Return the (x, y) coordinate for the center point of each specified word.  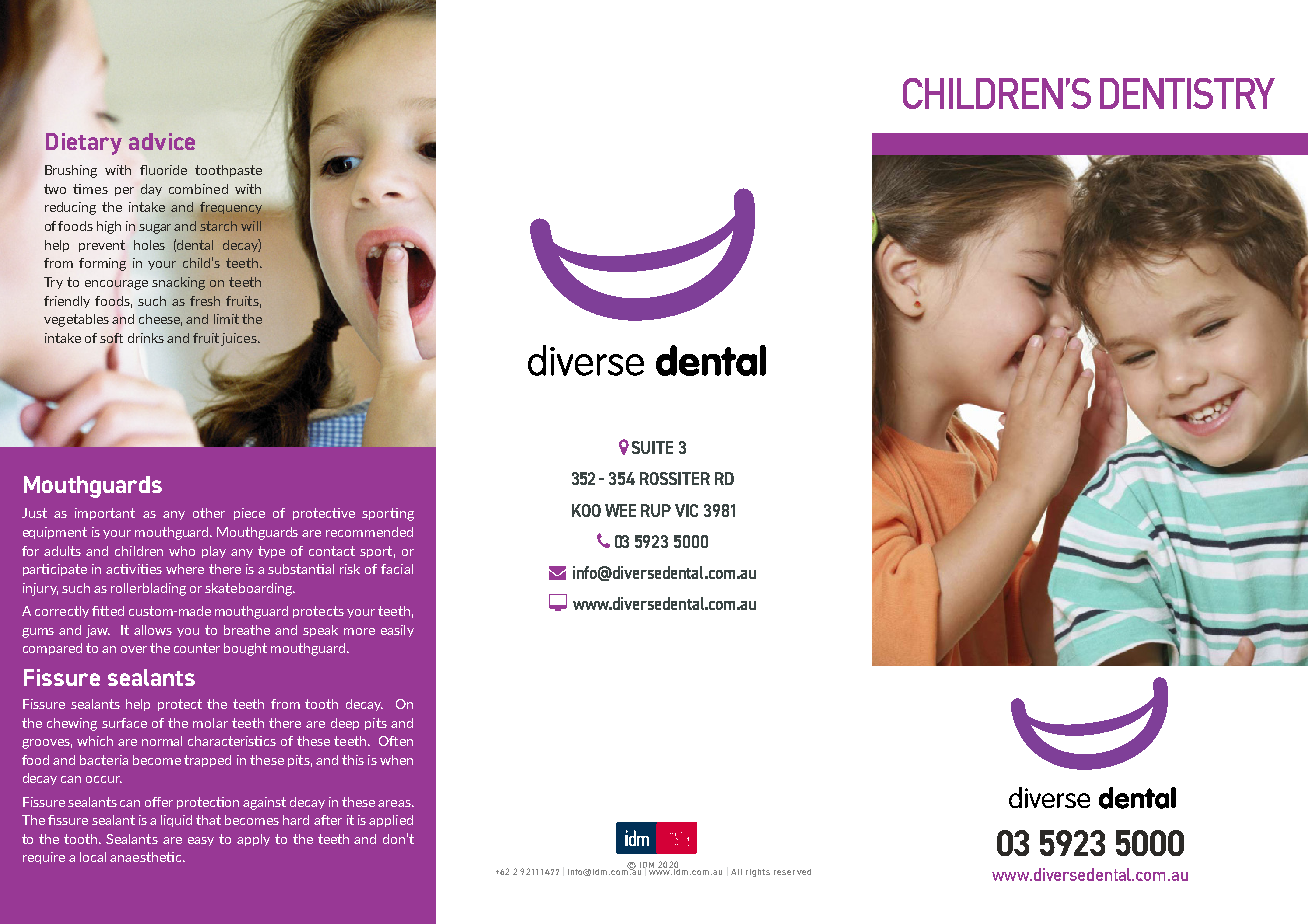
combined (198, 189)
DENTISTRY (1187, 93)
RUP (656, 510)
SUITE (652, 447)
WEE (620, 510)
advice (162, 141)
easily (397, 631)
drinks (146, 338)
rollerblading (148, 589)
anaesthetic (147, 857)
